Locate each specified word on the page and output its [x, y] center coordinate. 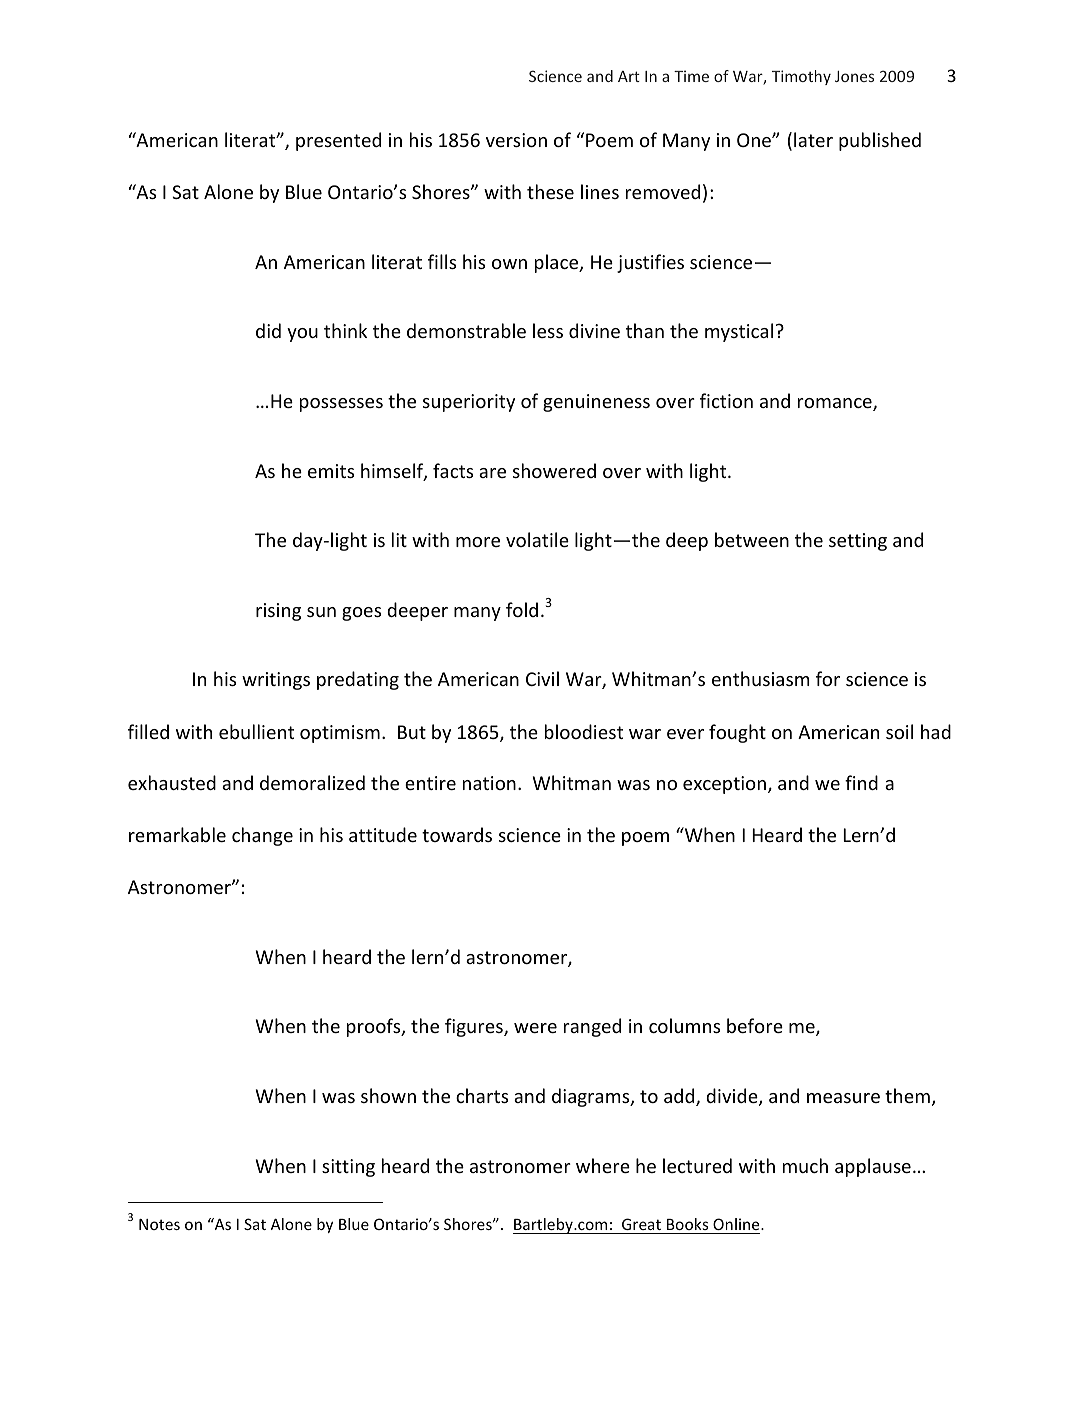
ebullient [256, 731]
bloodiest [584, 731]
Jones [854, 76]
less [548, 330]
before [755, 1025]
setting [858, 542]
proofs [375, 1027]
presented [338, 141]
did [268, 330]
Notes [159, 1224]
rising [278, 612]
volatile [537, 539]
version [516, 140]
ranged [592, 1027]
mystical [739, 332]
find [861, 782]
